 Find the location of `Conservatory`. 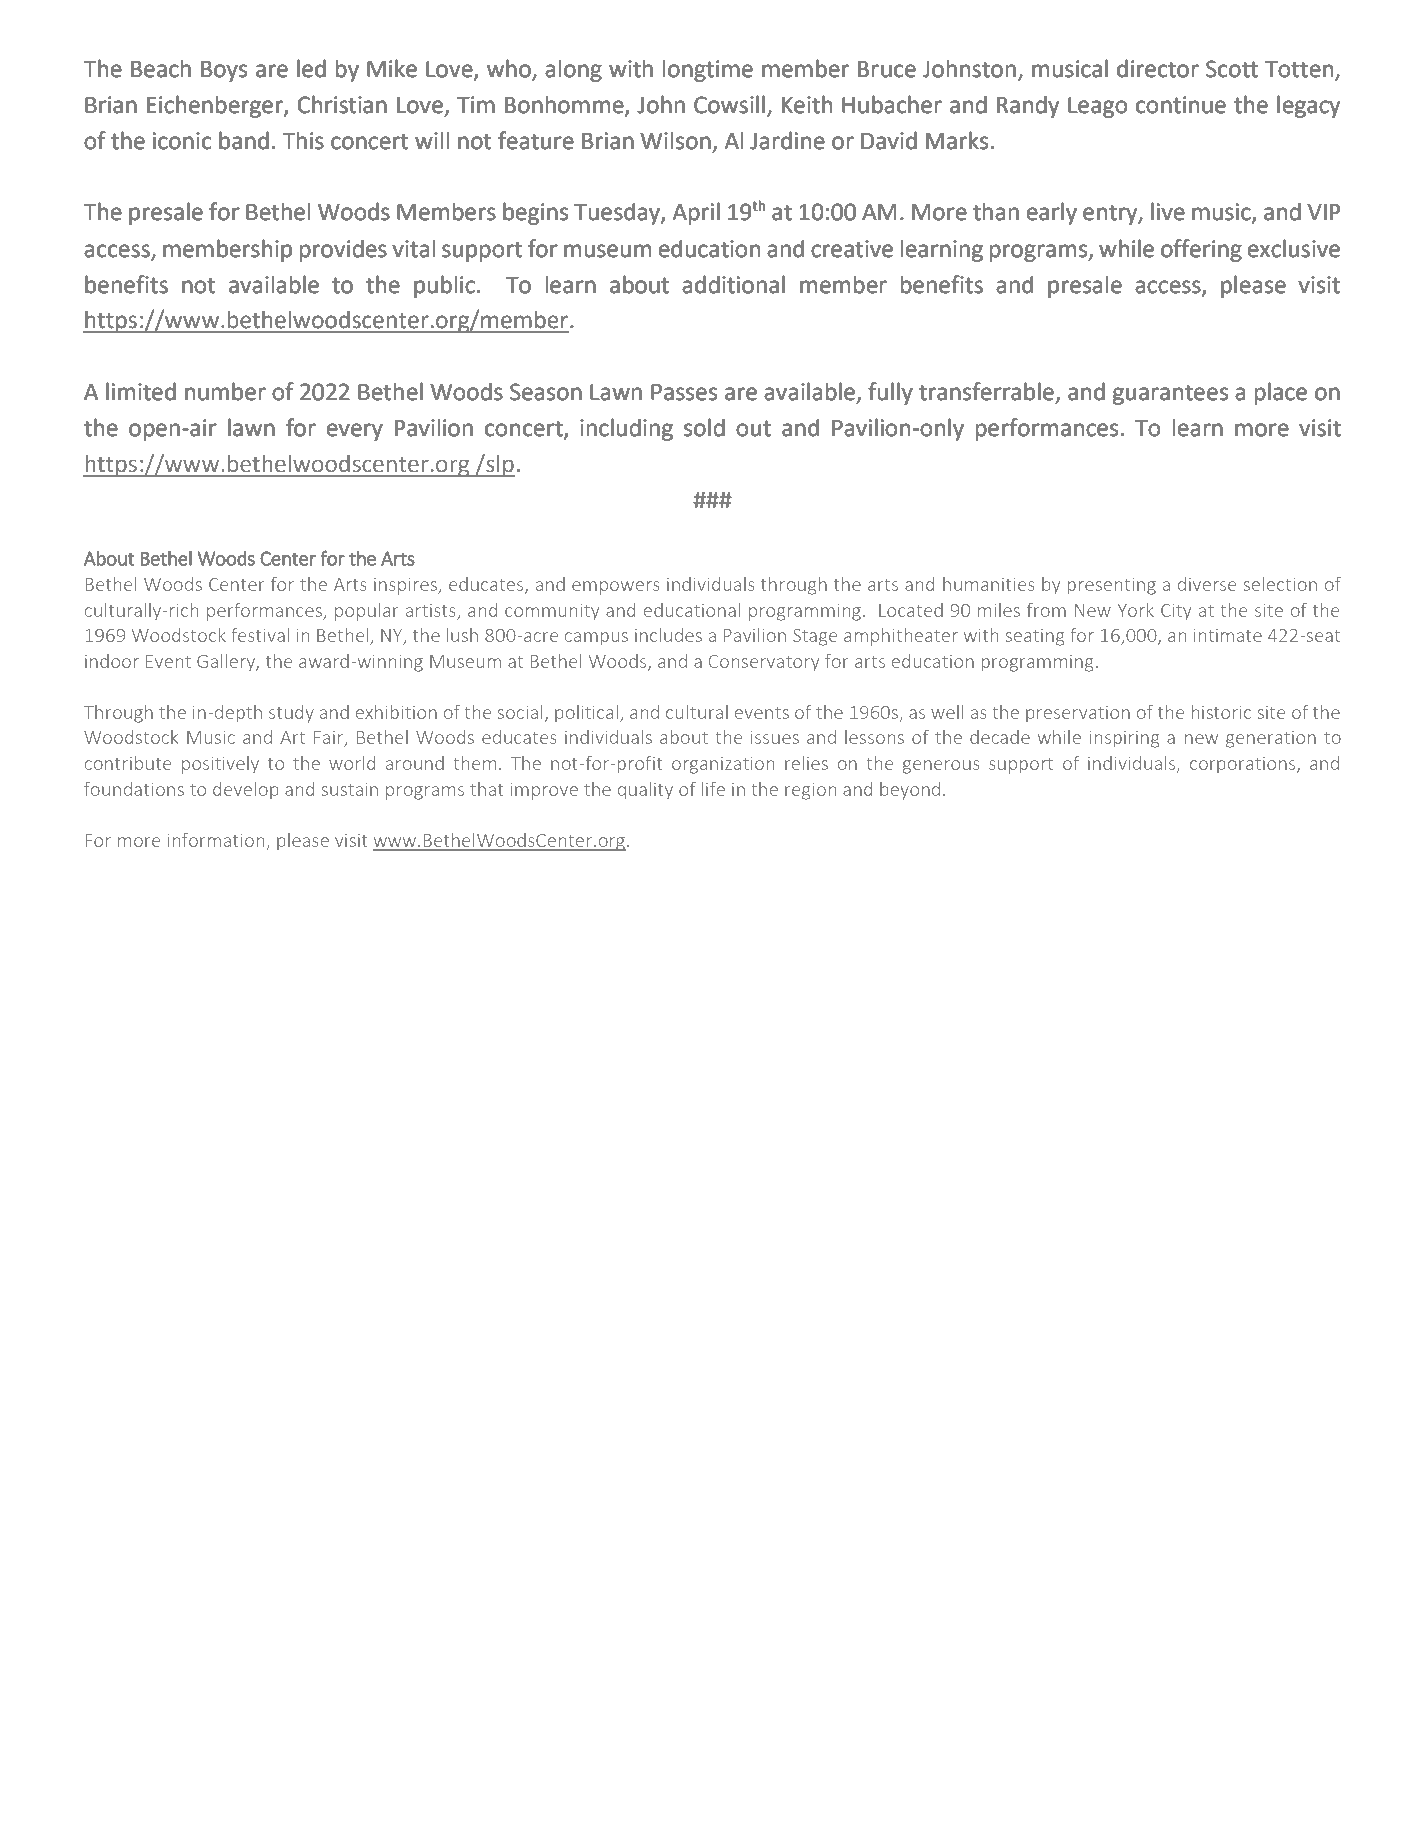

Conservatory is located at coordinates (764, 663).
